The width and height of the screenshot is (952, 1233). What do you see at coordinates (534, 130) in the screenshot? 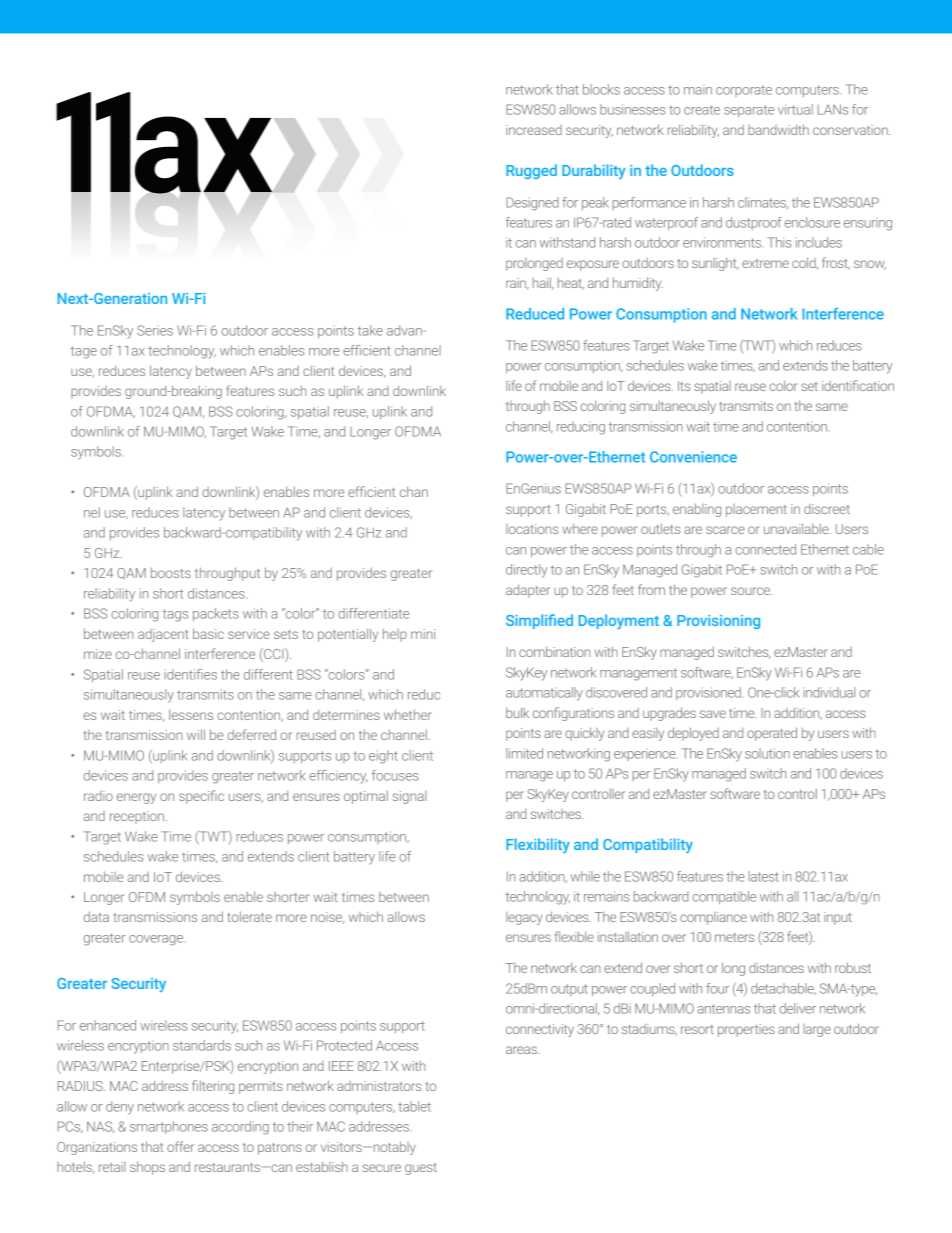
I see `increased` at bounding box center [534, 130].
